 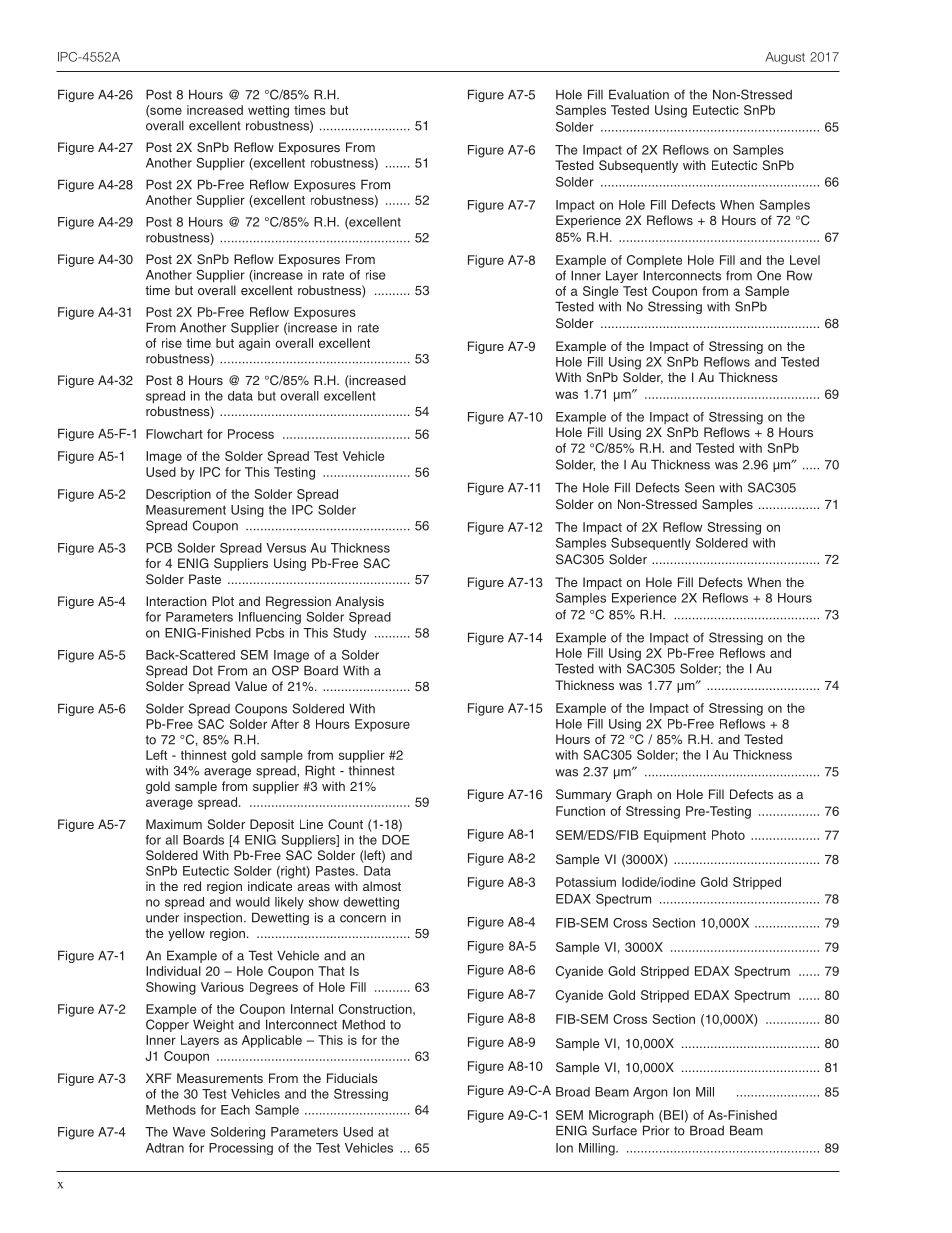 I want to click on Evaluation, so click(x=639, y=94).
